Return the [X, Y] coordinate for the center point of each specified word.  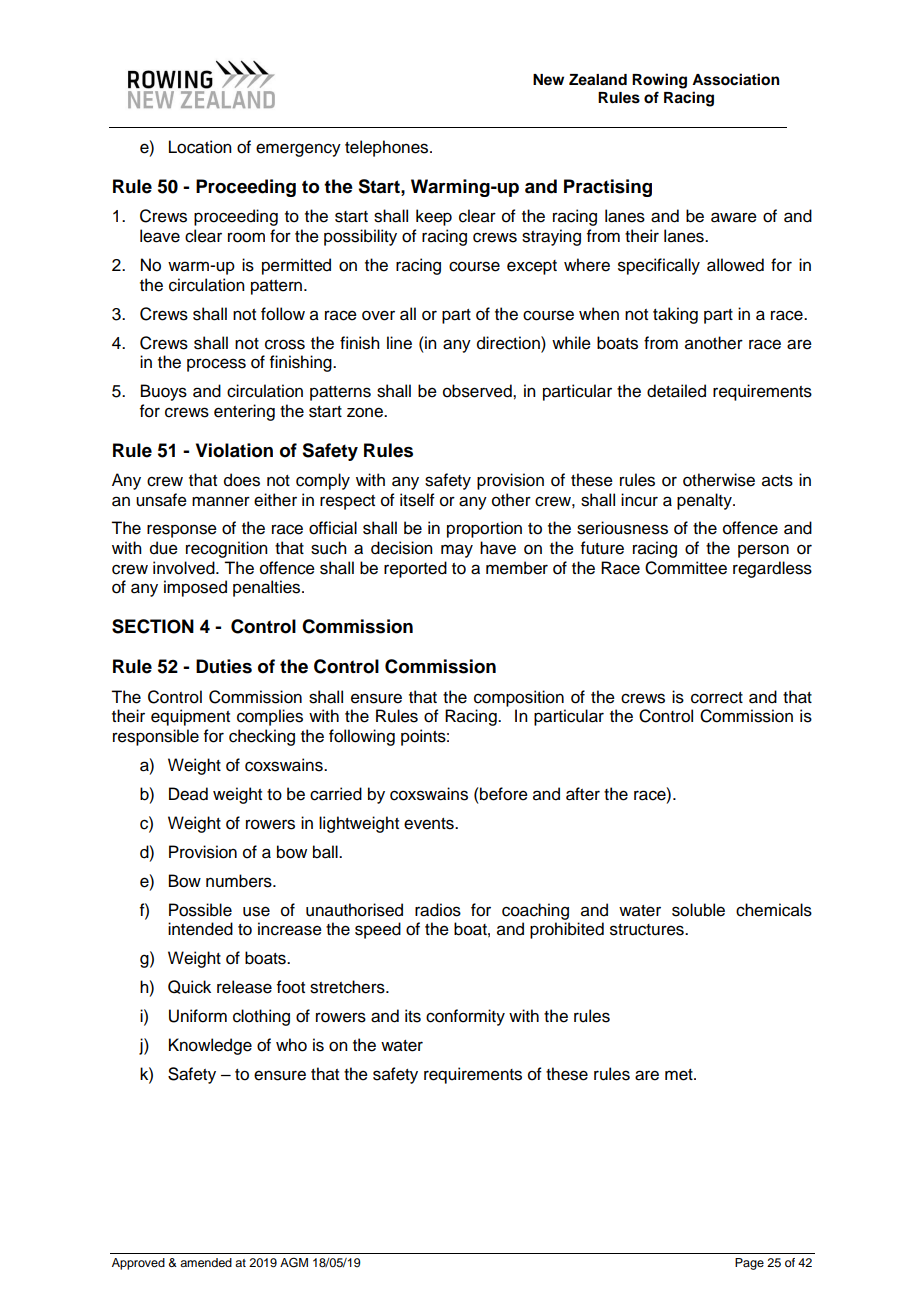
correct [717, 698]
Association [736, 79]
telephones [388, 148]
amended [206, 1262]
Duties [224, 666]
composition [519, 698]
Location [200, 147]
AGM [294, 1263]
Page [749, 1264]
